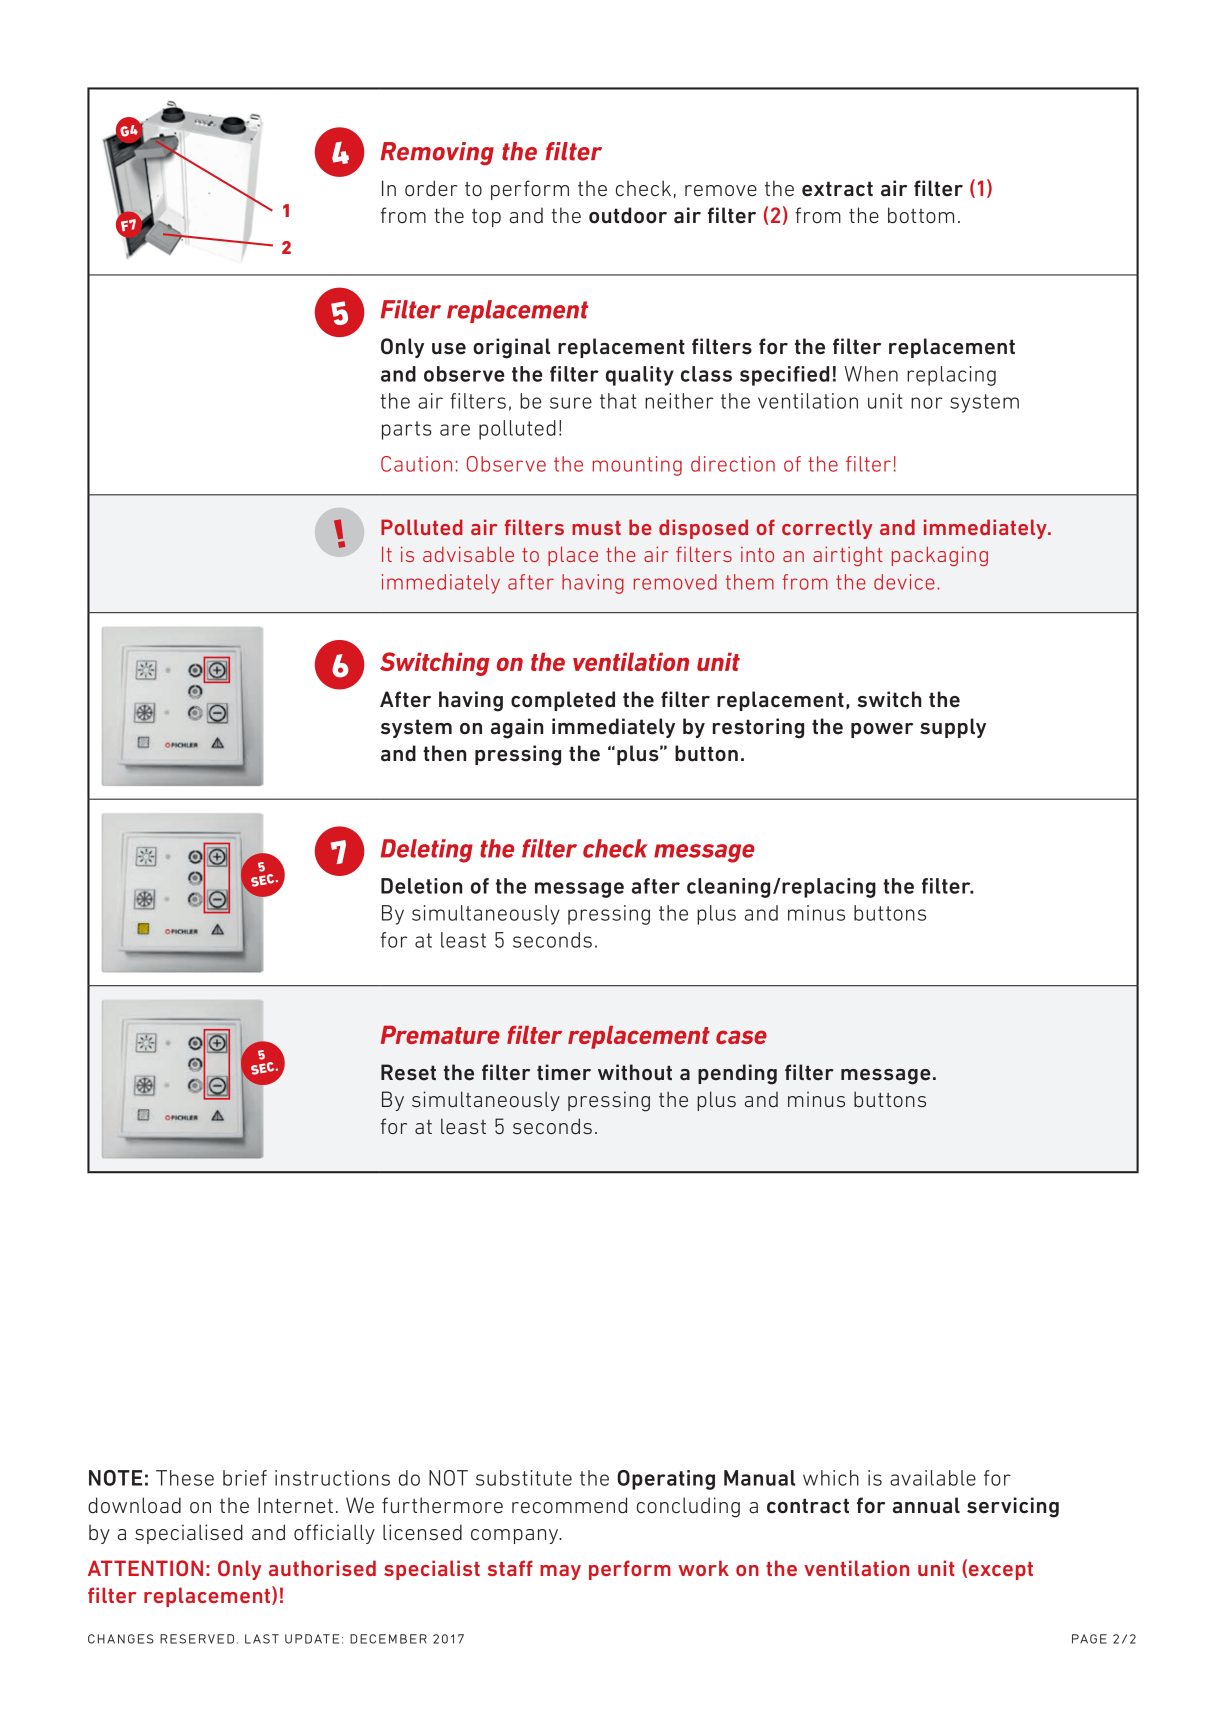 This page has width=1224, height=1731. I want to click on Deletion, so click(421, 886).
